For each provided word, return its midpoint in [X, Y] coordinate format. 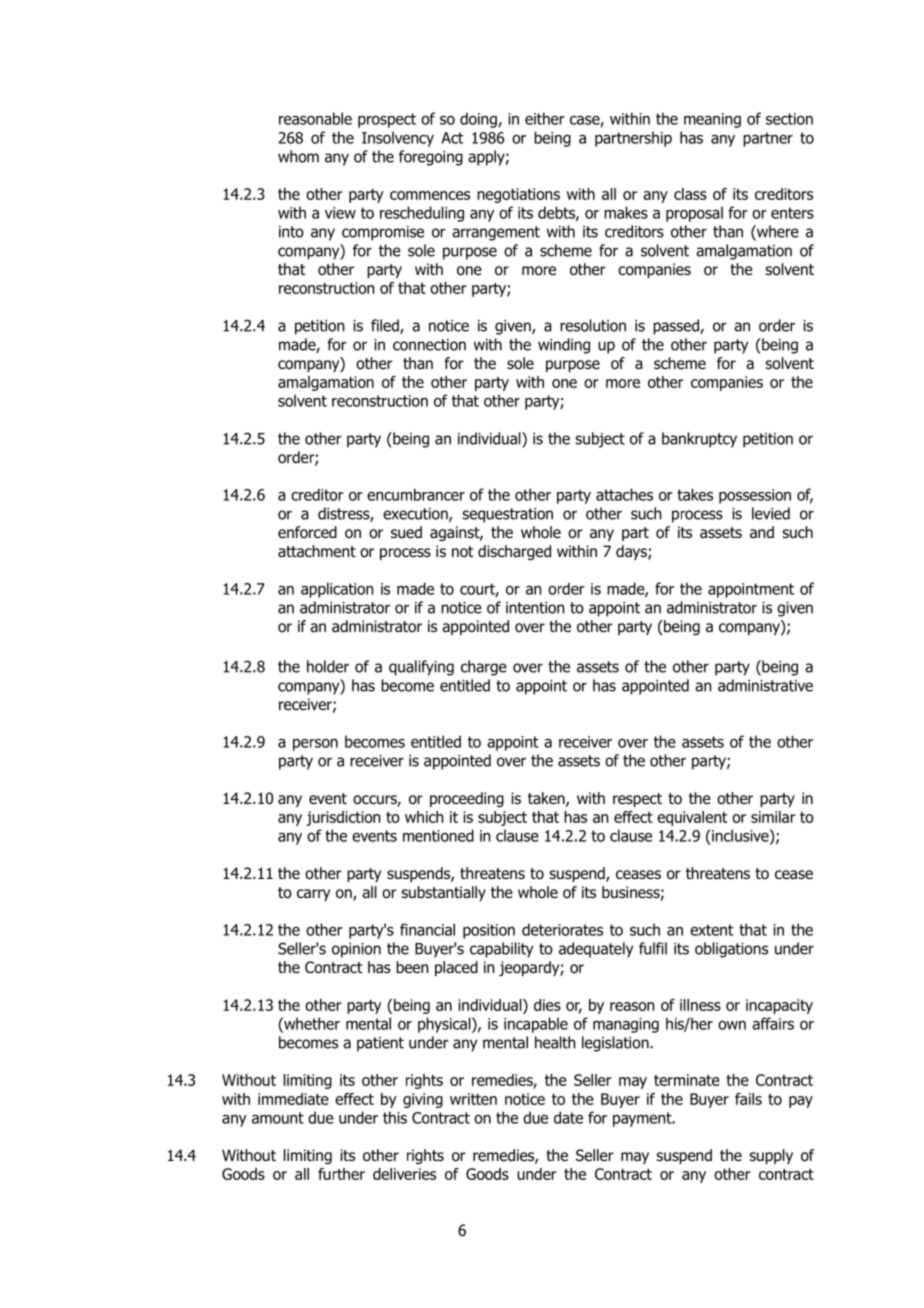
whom [298, 156]
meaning [712, 120]
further [341, 1174]
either [545, 118]
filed [386, 326]
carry [313, 895]
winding [564, 346]
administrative [765, 685]
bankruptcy [699, 440]
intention [535, 608]
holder [328, 666]
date [568, 1117]
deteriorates [562, 929]
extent [711, 930]
